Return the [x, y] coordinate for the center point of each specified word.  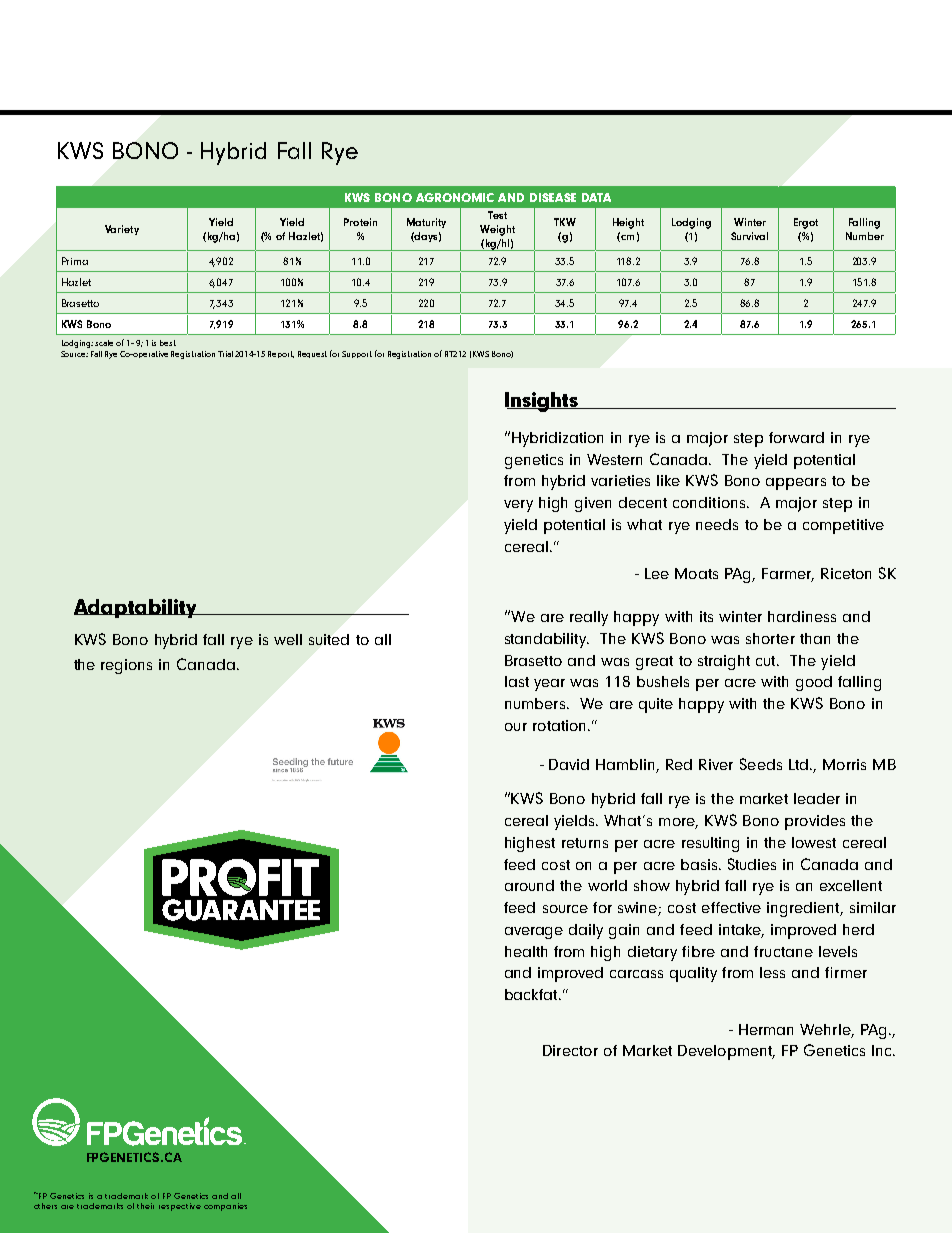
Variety [122, 230]
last [517, 681]
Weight [497, 230]
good [814, 683]
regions [126, 666]
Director [570, 1050]
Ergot [806, 223]
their [145, 1206]
